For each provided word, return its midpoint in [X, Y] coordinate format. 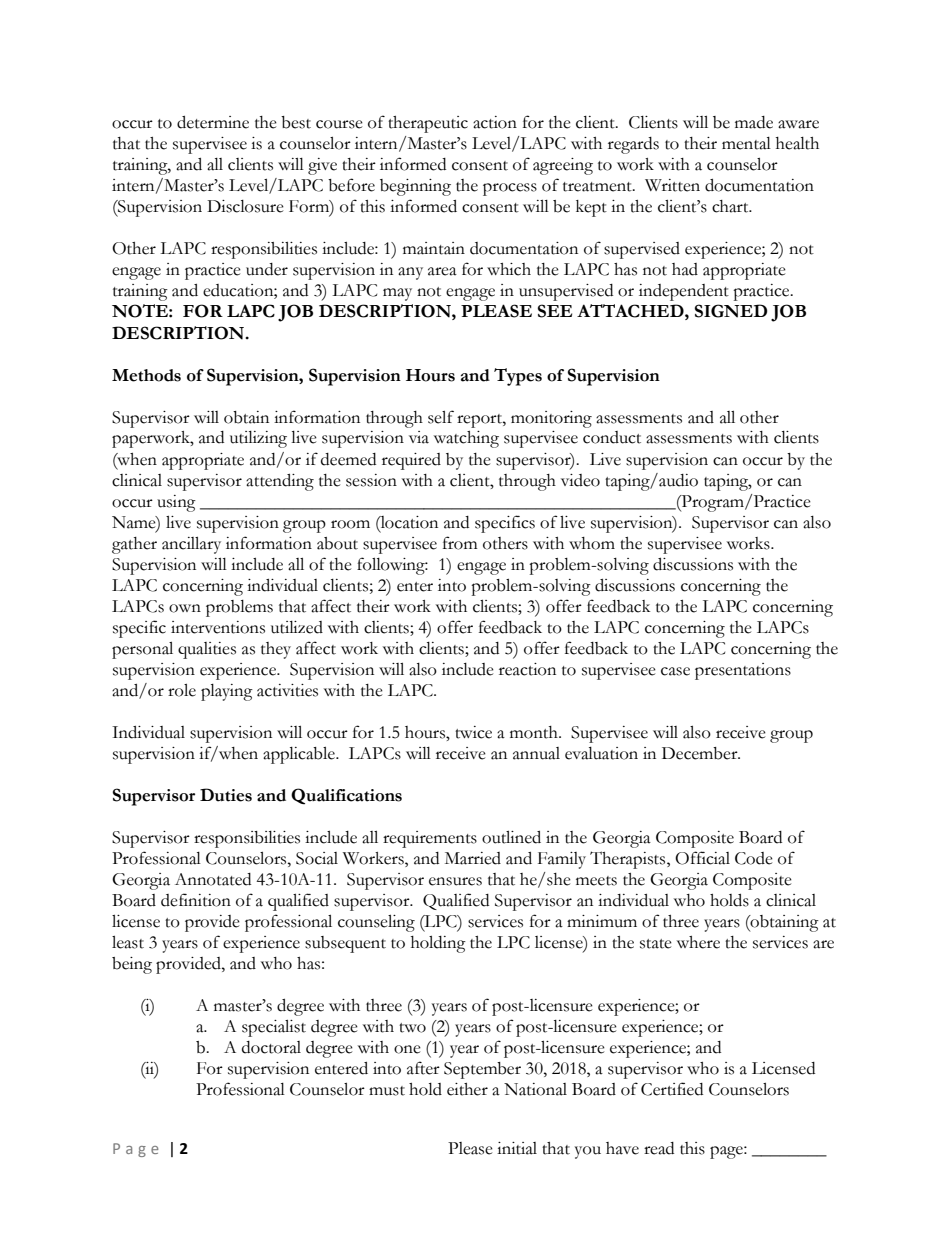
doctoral [271, 1047]
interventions [218, 627]
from [460, 543]
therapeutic [428, 124]
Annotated [213, 879]
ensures [455, 881]
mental [746, 143]
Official [702, 858]
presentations [743, 671]
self [441, 417]
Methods [146, 375]
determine [213, 122]
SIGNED [731, 311]
